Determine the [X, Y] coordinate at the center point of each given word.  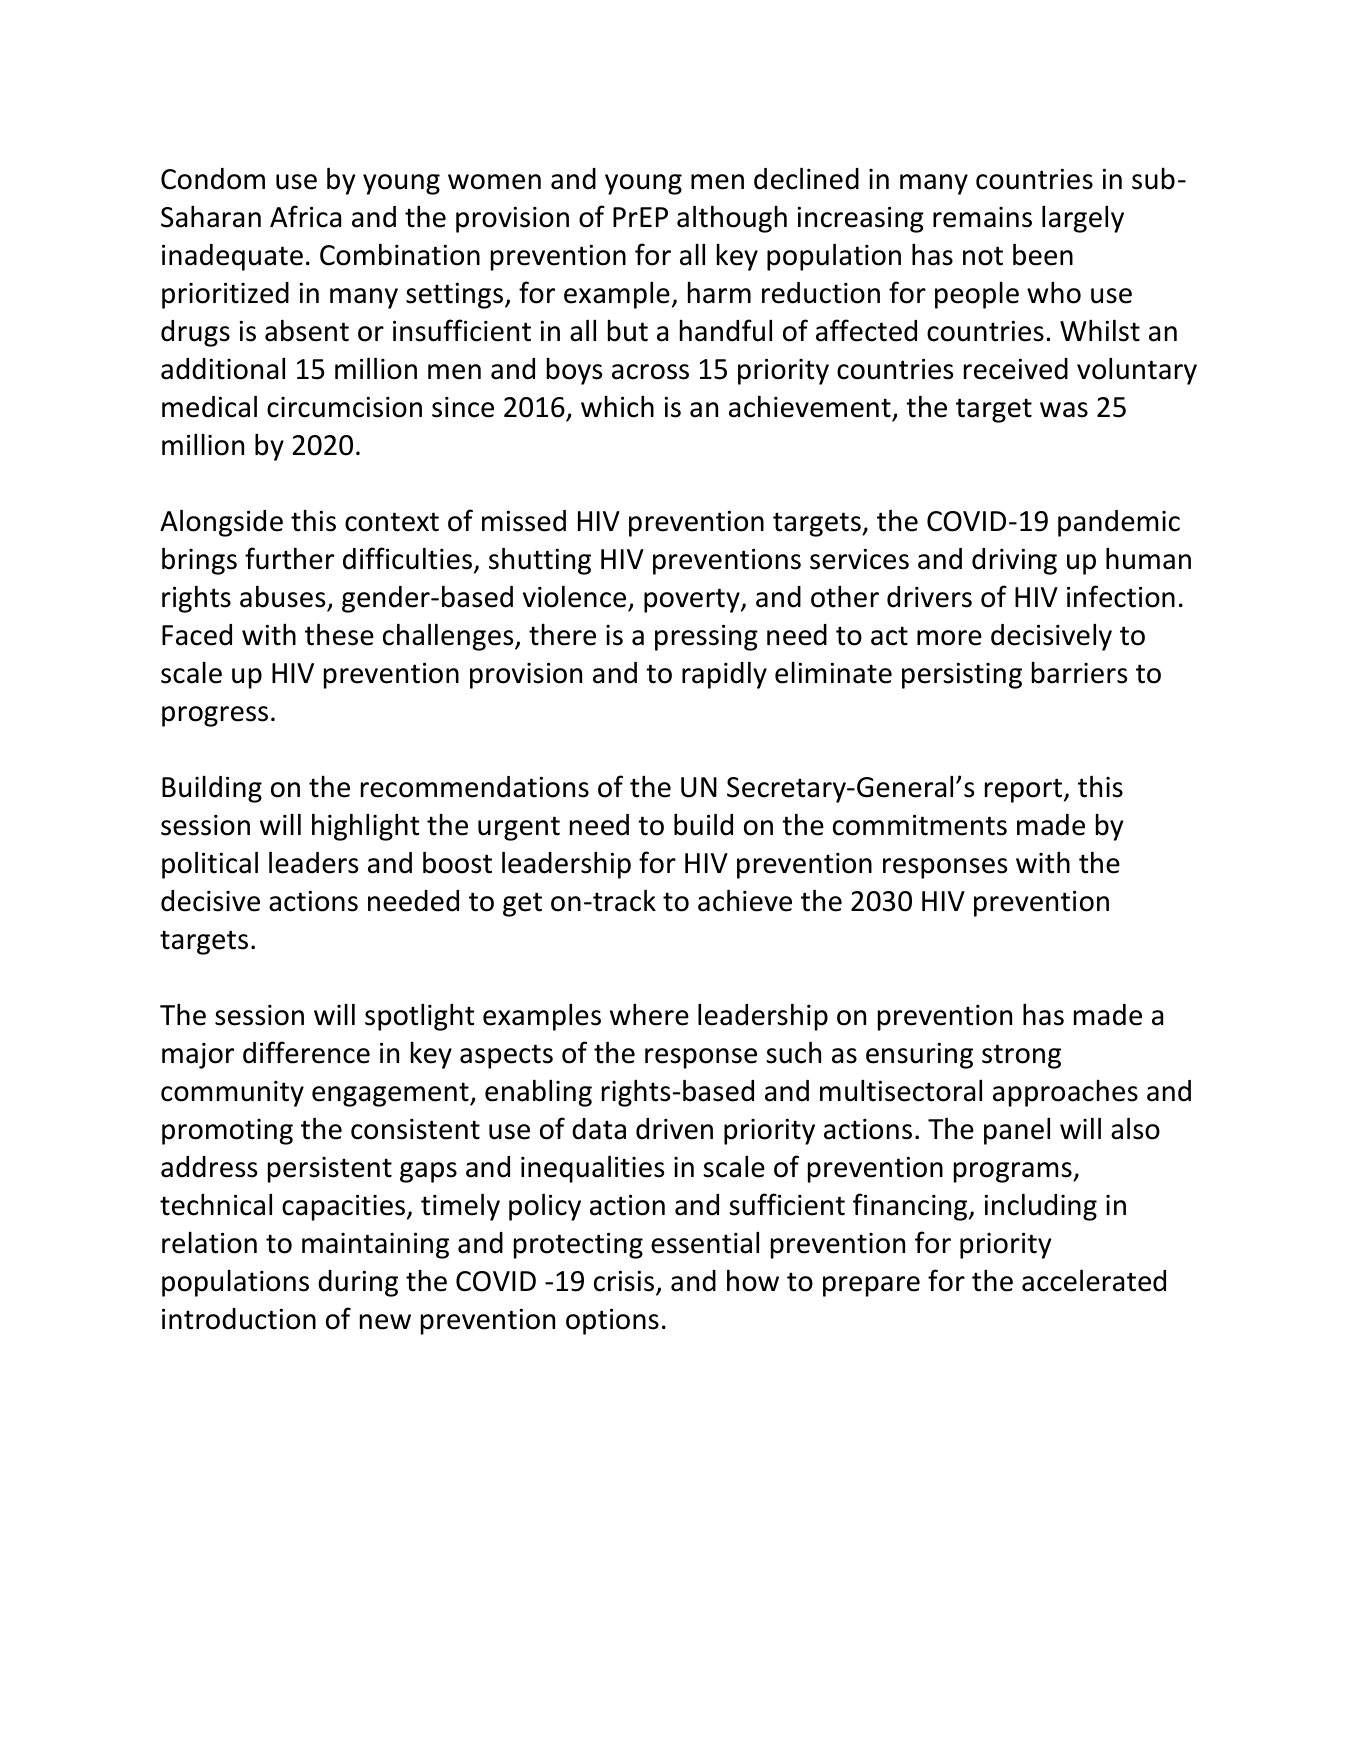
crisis [625, 1282]
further [289, 558]
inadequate [232, 257]
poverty [693, 600]
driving [1014, 561]
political [210, 865]
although [732, 219]
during [358, 1283]
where [649, 1014]
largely [1083, 219]
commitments [920, 825]
